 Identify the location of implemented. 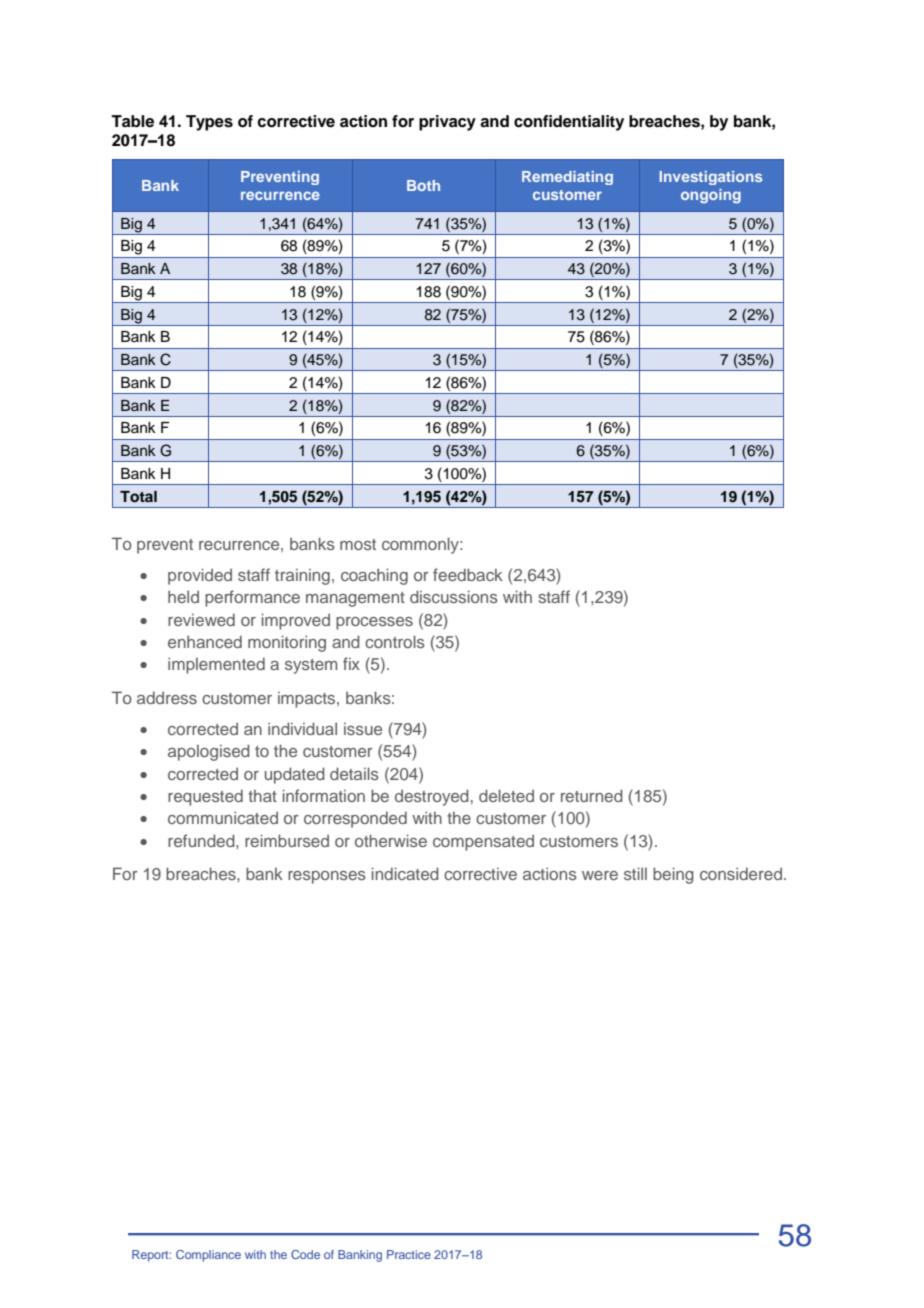
(216, 665).
